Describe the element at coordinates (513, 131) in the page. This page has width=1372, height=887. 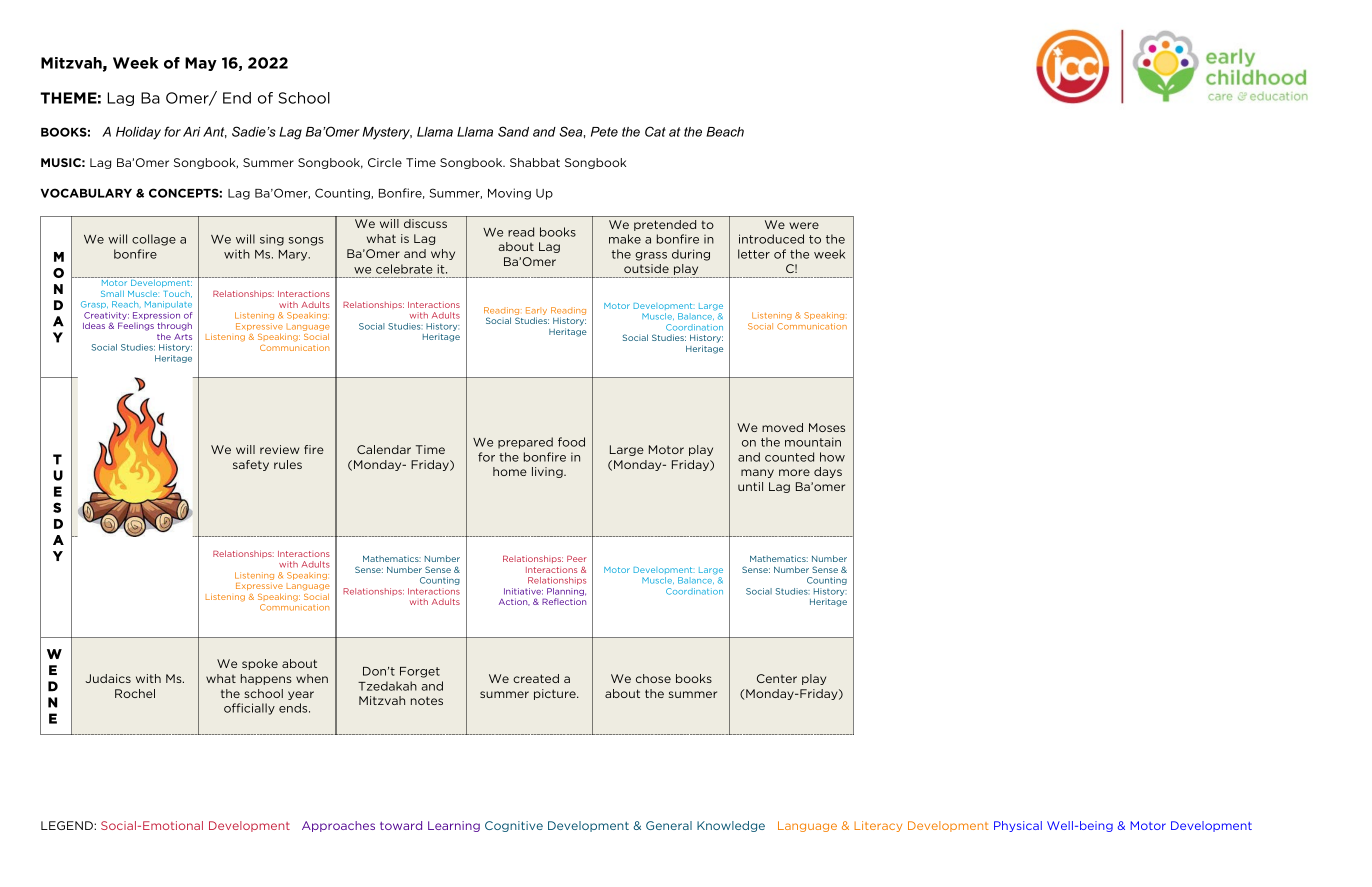
I see `Sand` at that location.
